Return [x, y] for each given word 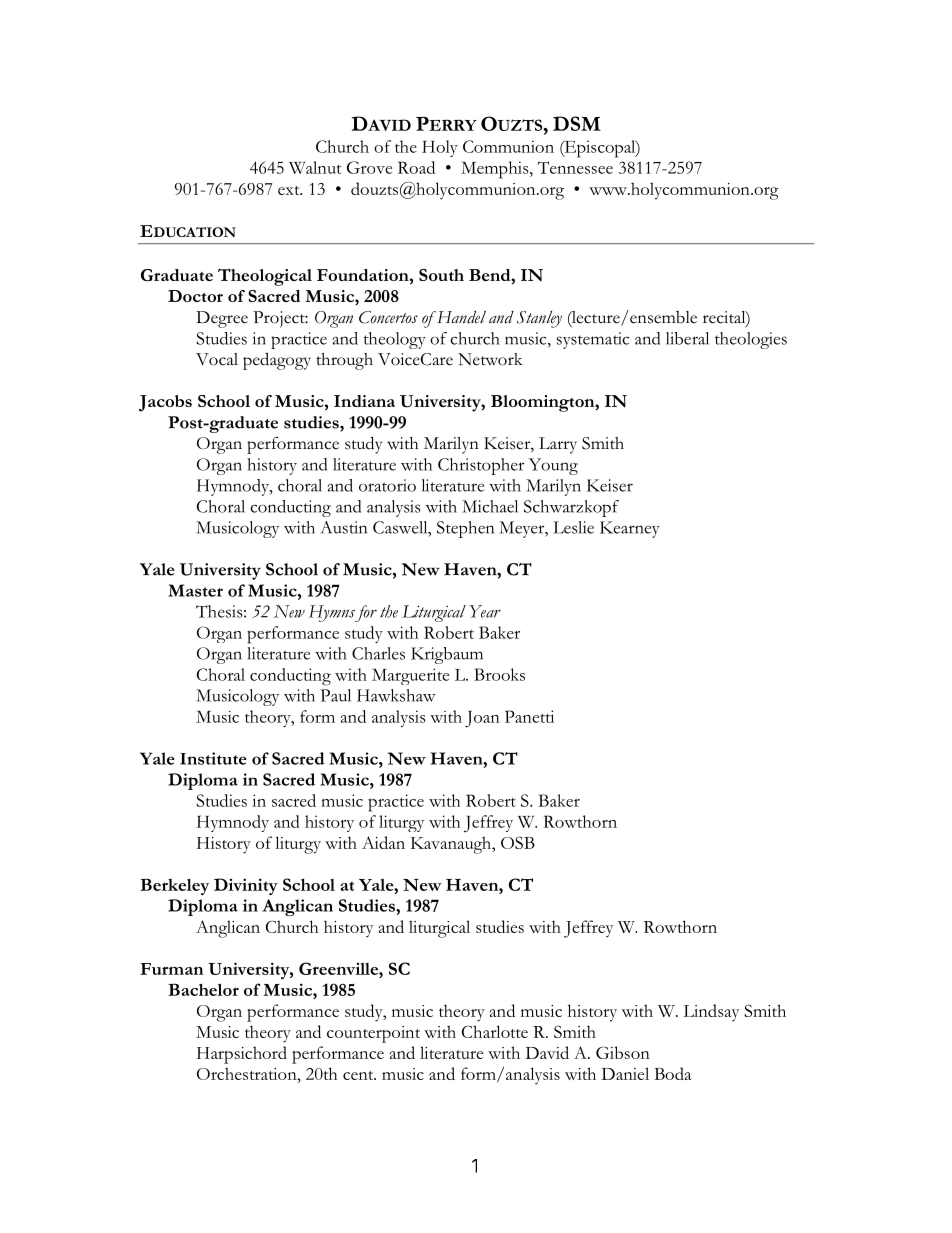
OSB [518, 842]
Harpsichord [242, 1055]
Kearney [630, 529]
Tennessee [575, 167]
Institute [213, 758]
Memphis [496, 170]
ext [290, 190]
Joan [482, 719]
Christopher [481, 466]
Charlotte [495, 1031]
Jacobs [165, 403]
